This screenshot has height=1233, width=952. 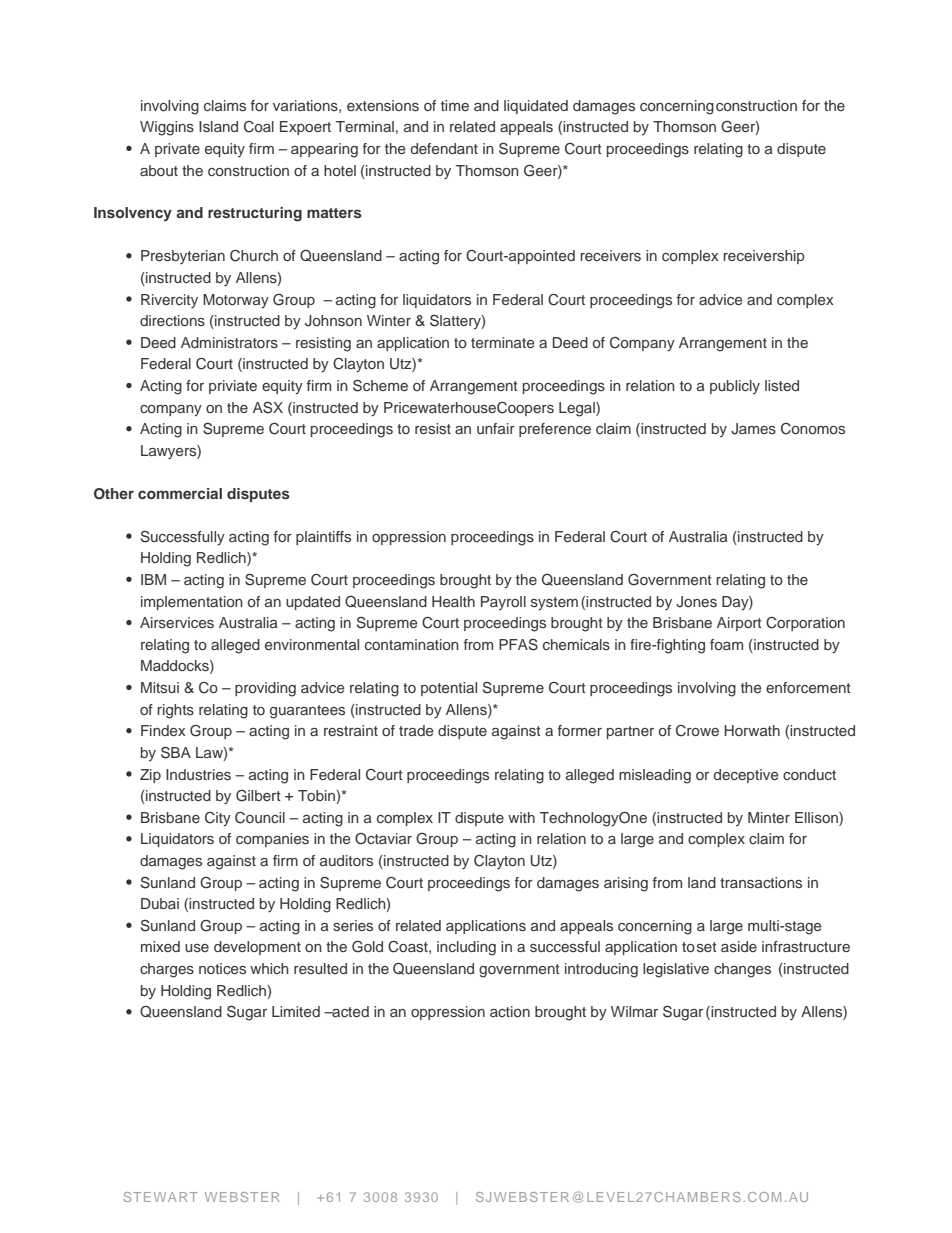 What do you see at coordinates (160, 687) in the screenshot?
I see `Mitsui` at bounding box center [160, 687].
